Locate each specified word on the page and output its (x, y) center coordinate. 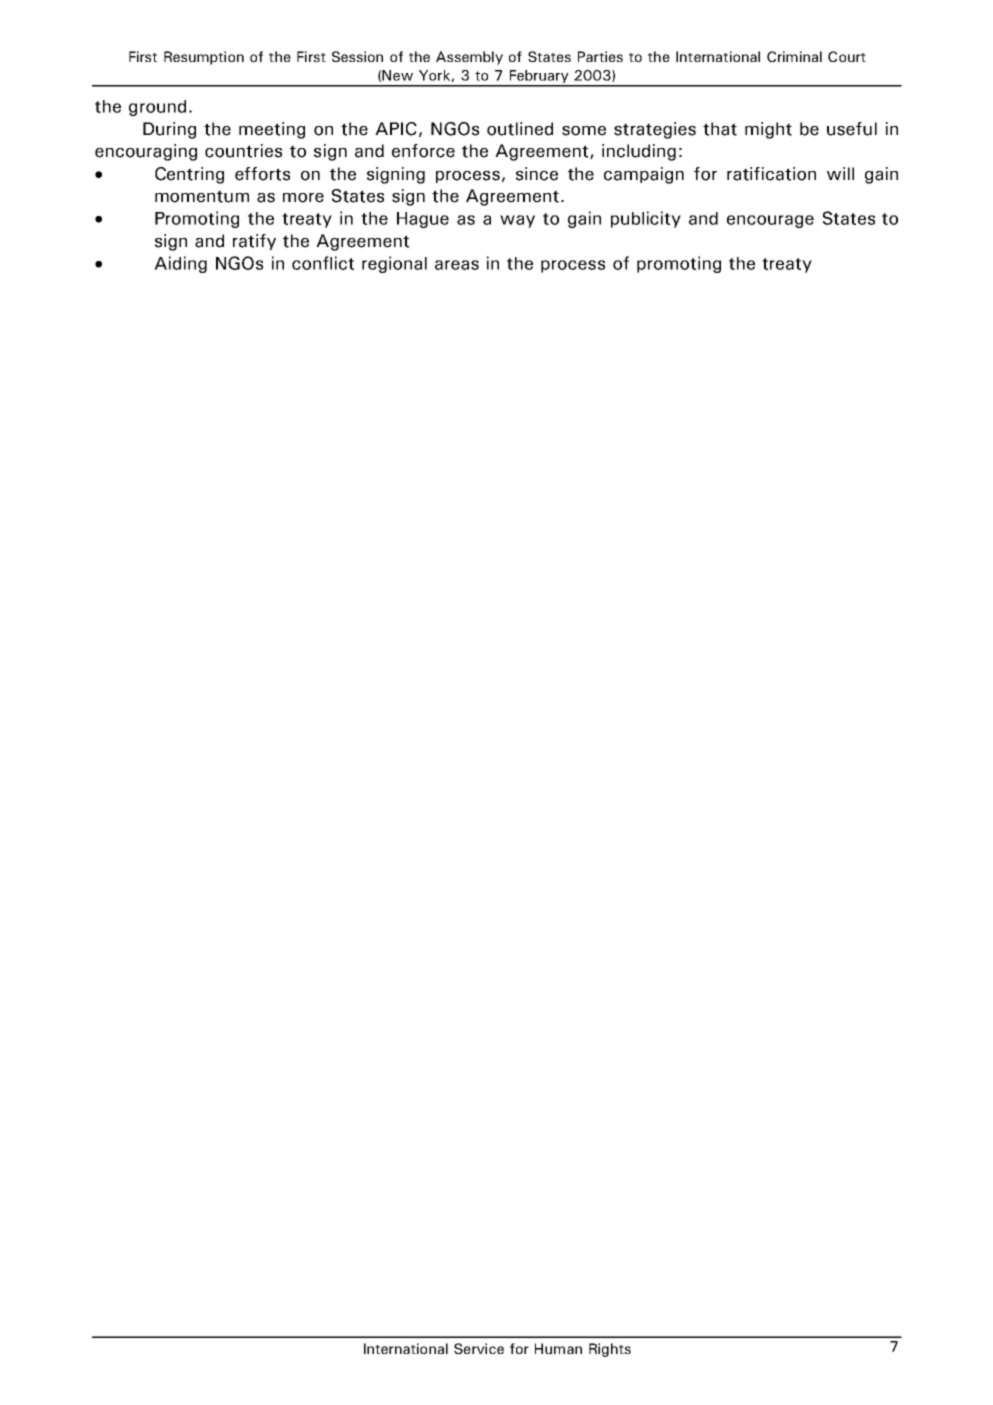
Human (558, 1348)
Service (479, 1348)
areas (457, 265)
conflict (323, 263)
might (768, 130)
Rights (610, 1350)
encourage (770, 221)
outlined (520, 129)
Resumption (204, 58)
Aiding (180, 264)
